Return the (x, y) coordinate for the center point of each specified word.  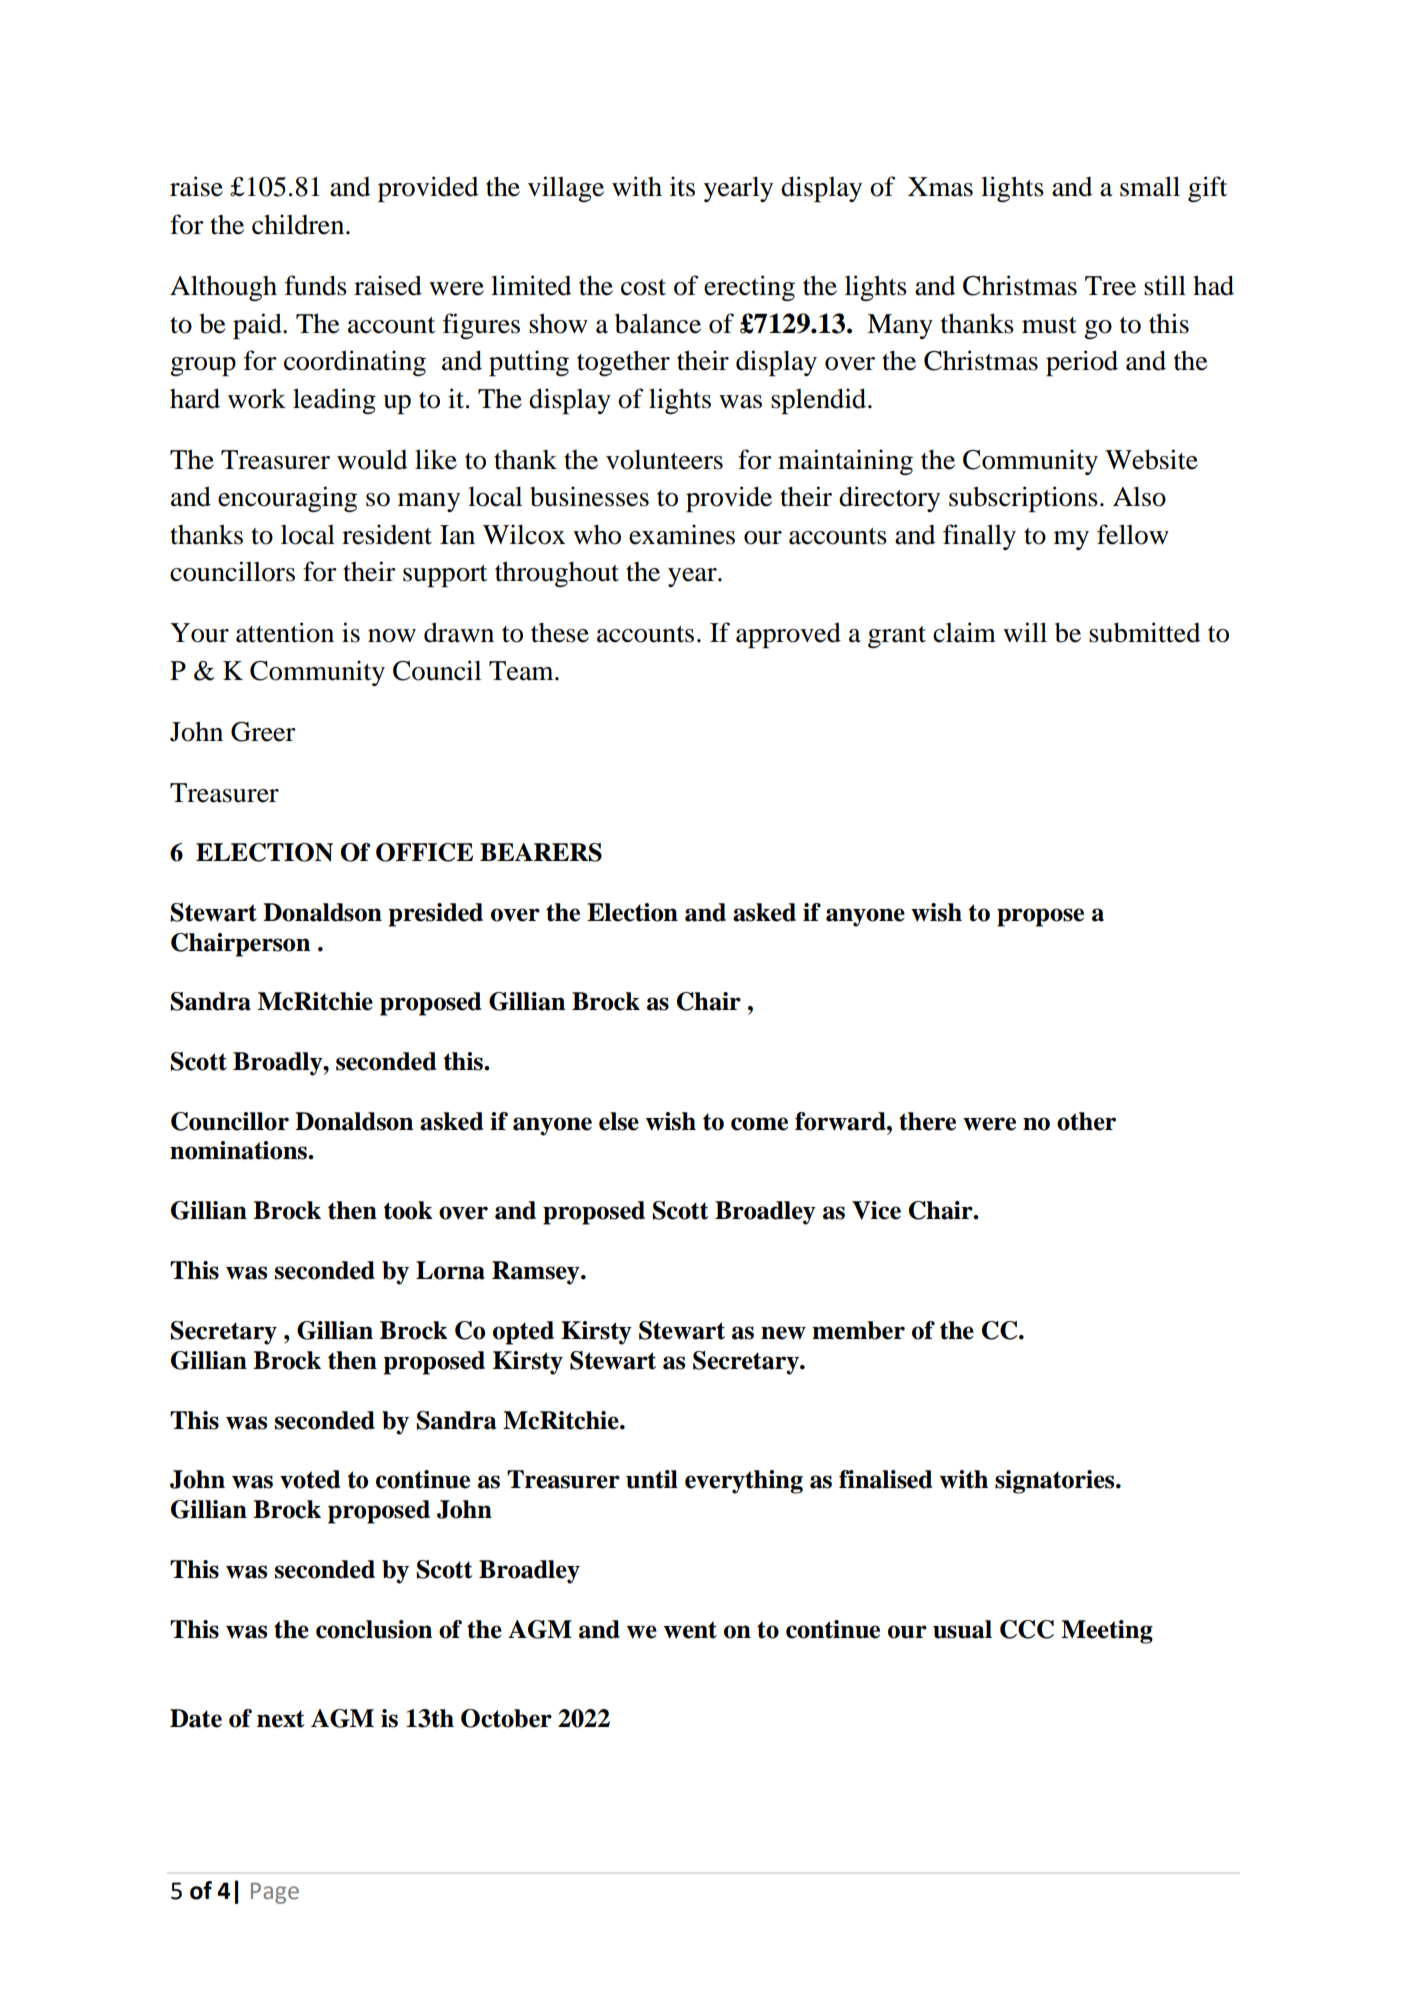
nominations (239, 1150)
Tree (1110, 286)
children (299, 224)
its (682, 186)
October (506, 1718)
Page (275, 1893)
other (1086, 1121)
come (759, 1124)
